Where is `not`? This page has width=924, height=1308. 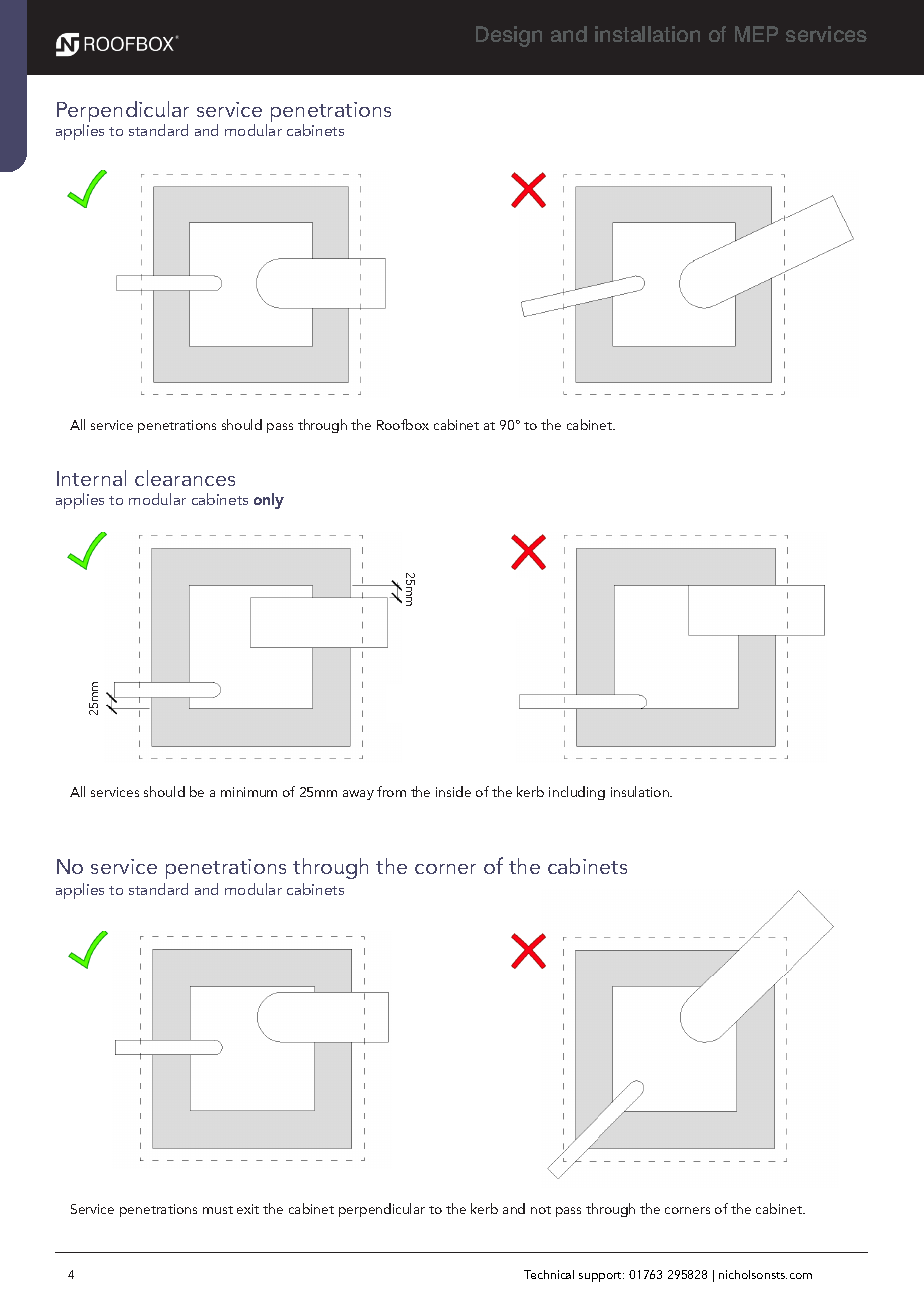
not is located at coordinates (541, 1210).
